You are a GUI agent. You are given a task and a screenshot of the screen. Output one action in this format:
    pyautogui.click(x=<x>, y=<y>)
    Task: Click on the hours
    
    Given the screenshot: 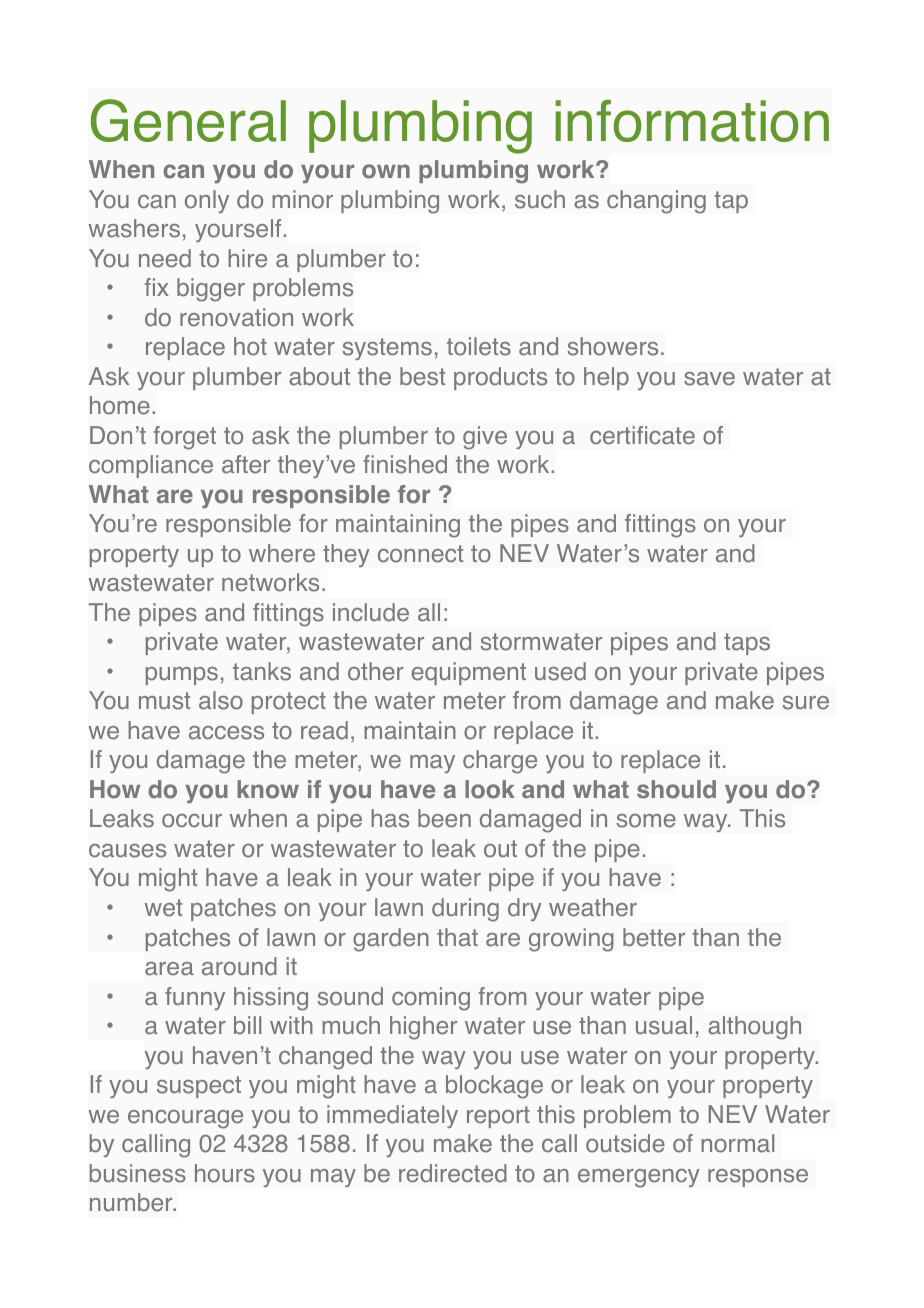 What is the action you would take?
    pyautogui.click(x=225, y=1173)
